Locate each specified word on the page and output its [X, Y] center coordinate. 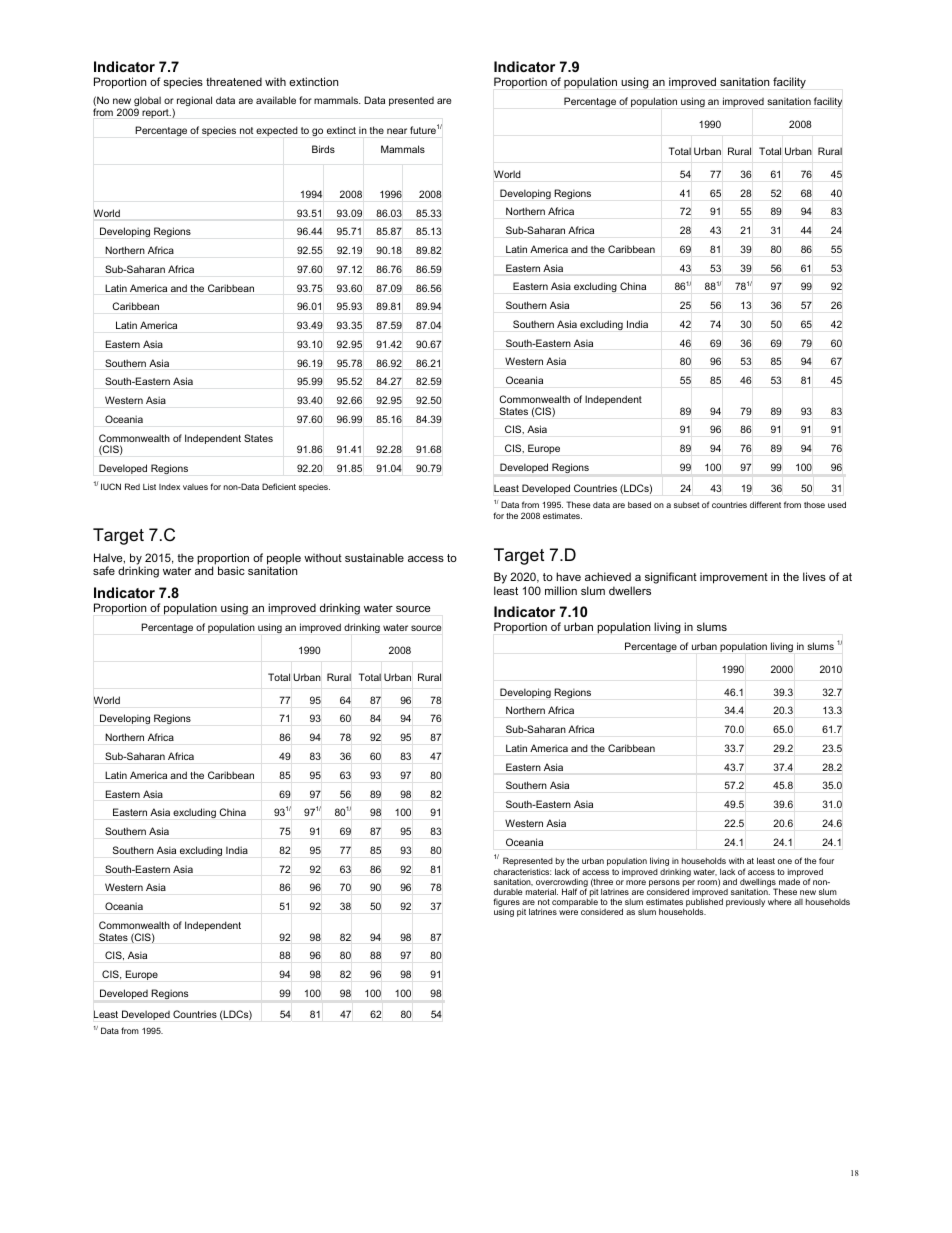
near [397, 131]
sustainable [374, 557]
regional [194, 101]
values [195, 487]
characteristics [522, 872]
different [765, 504]
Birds [323, 149]
